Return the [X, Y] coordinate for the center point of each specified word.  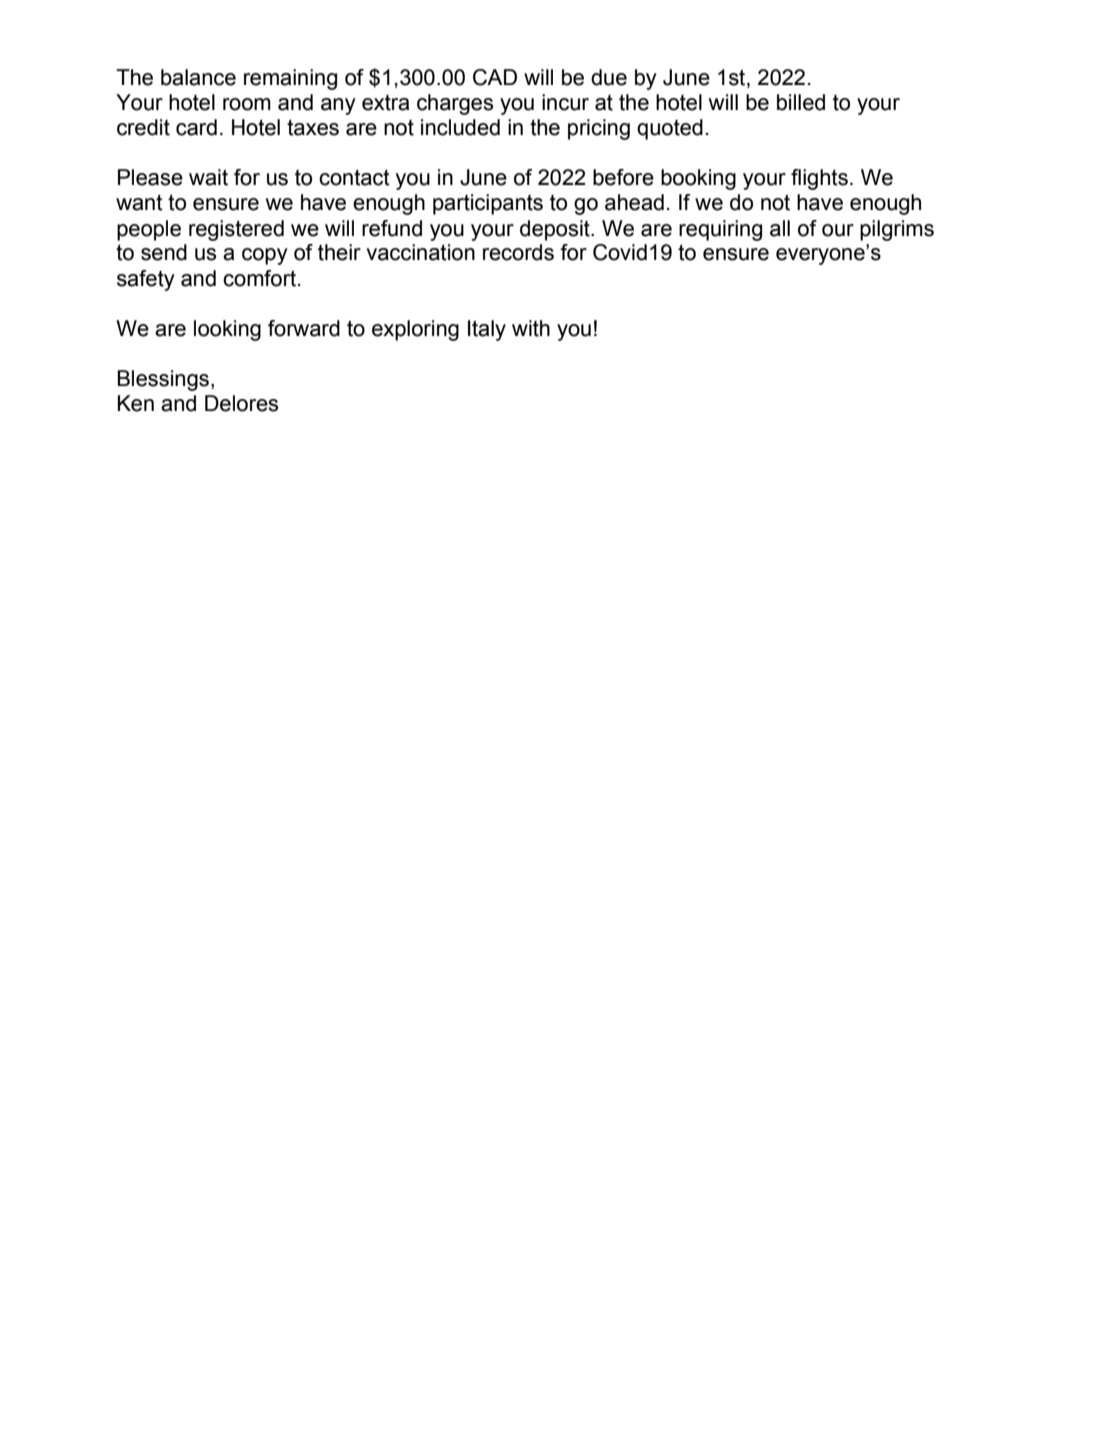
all [780, 228]
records [518, 252]
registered [236, 230]
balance [198, 77]
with [531, 328]
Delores [241, 403]
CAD [495, 77]
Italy [487, 330]
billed [801, 102]
